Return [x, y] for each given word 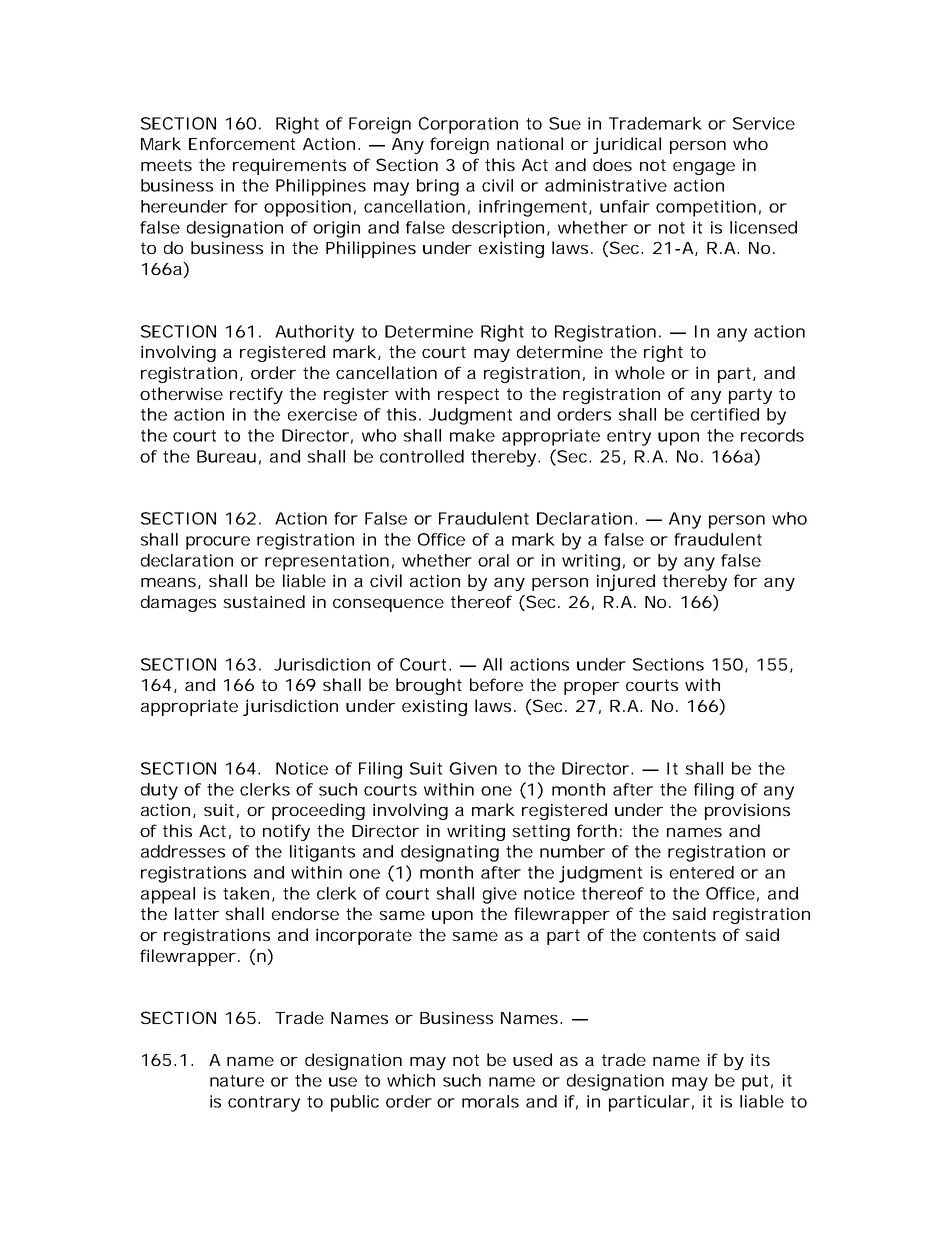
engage [704, 168]
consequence [388, 605]
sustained [264, 601]
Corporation [468, 125]
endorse [305, 913]
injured [626, 582]
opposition [310, 208]
